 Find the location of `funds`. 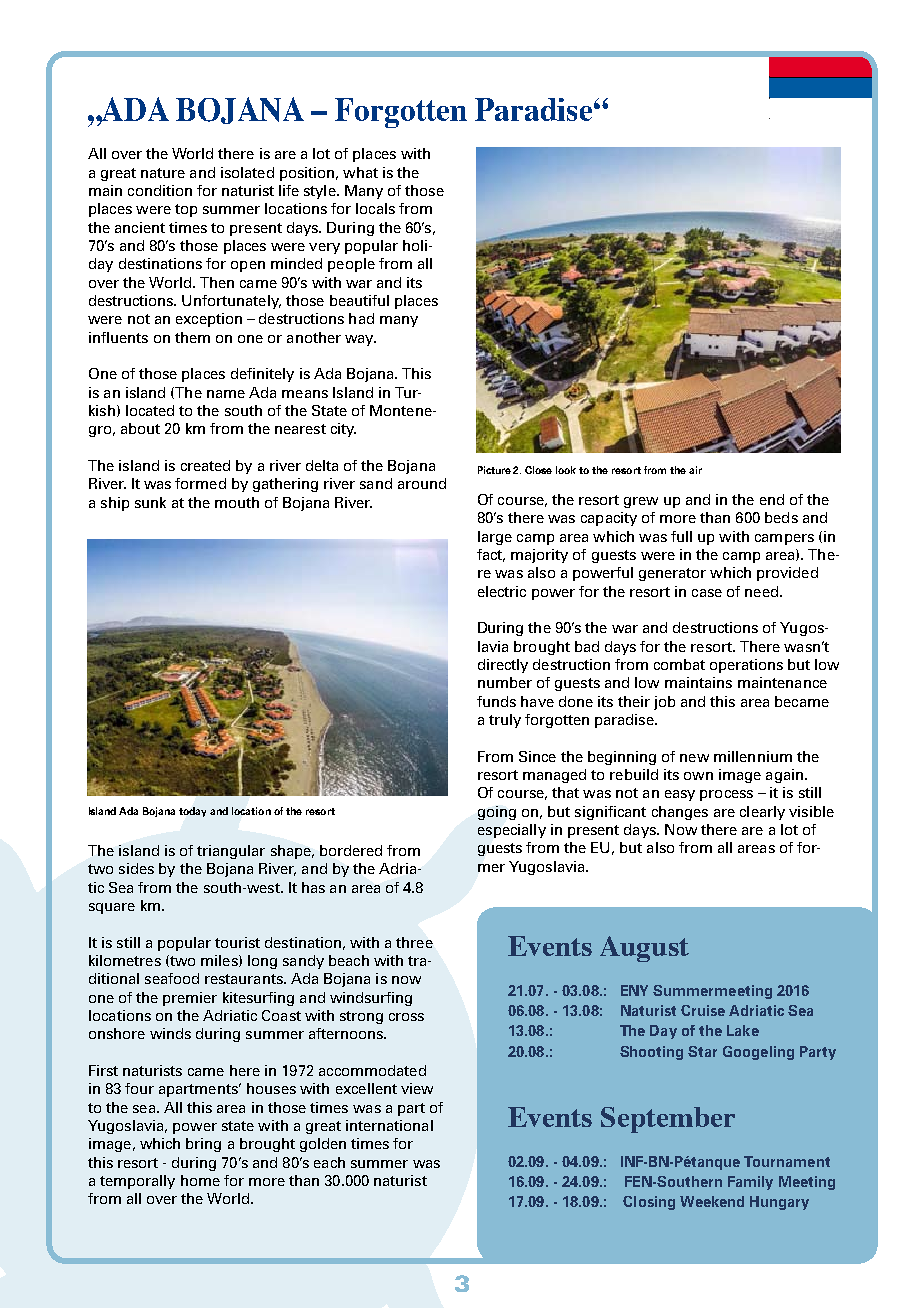

funds is located at coordinates (496, 701).
